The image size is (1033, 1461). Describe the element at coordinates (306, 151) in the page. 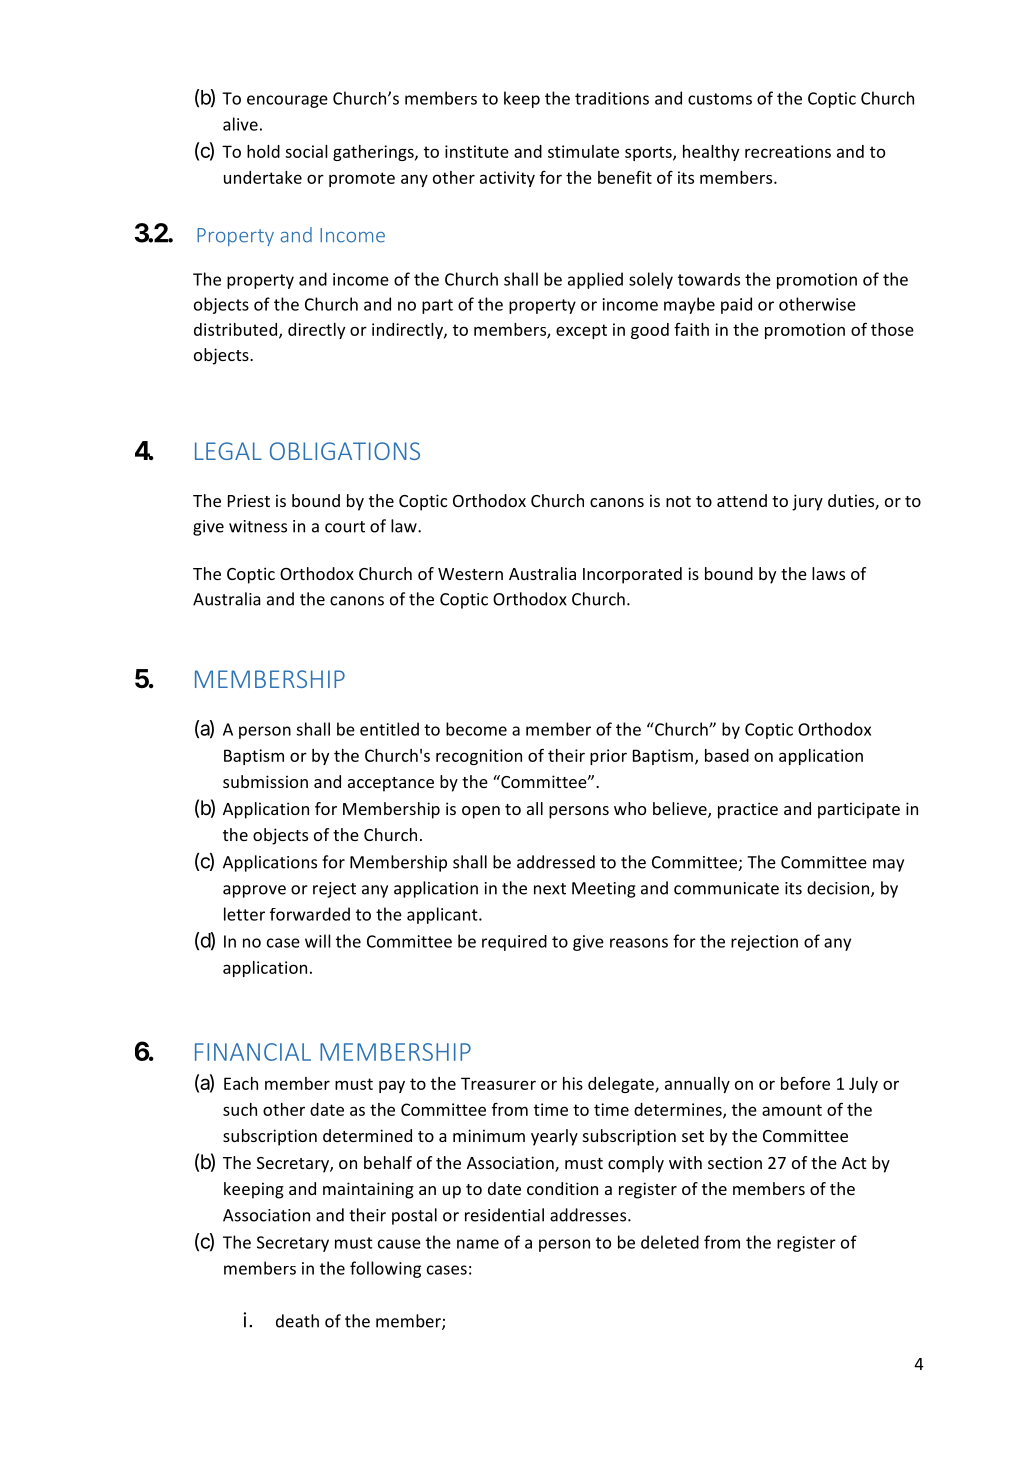

I see `social` at that location.
